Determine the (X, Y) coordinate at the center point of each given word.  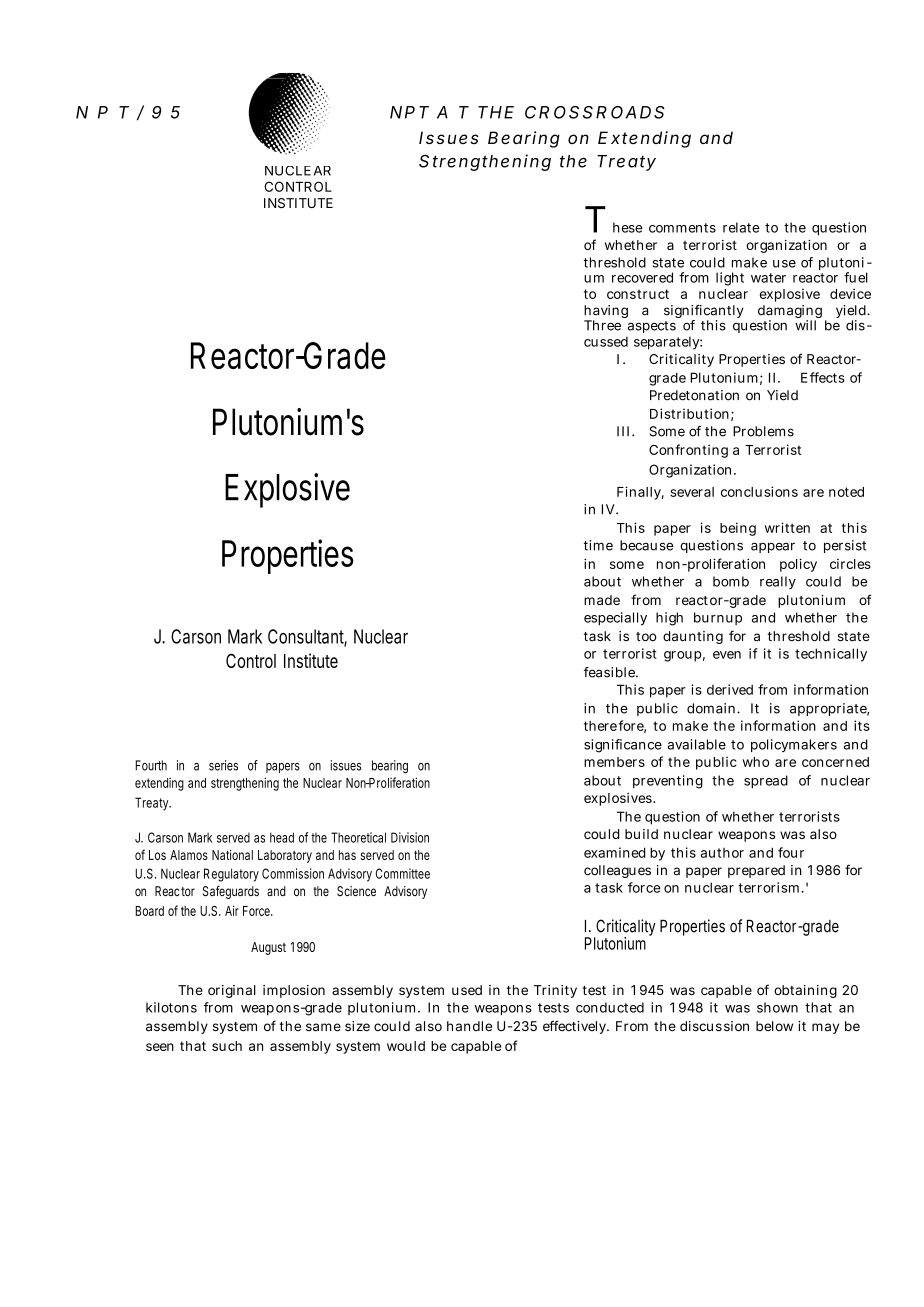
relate (741, 227)
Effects (823, 377)
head (282, 837)
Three (602, 325)
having (606, 313)
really (778, 582)
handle (469, 1026)
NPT (409, 112)
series (223, 765)
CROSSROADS (595, 112)
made (602, 600)
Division (410, 837)
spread (766, 781)
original (232, 991)
